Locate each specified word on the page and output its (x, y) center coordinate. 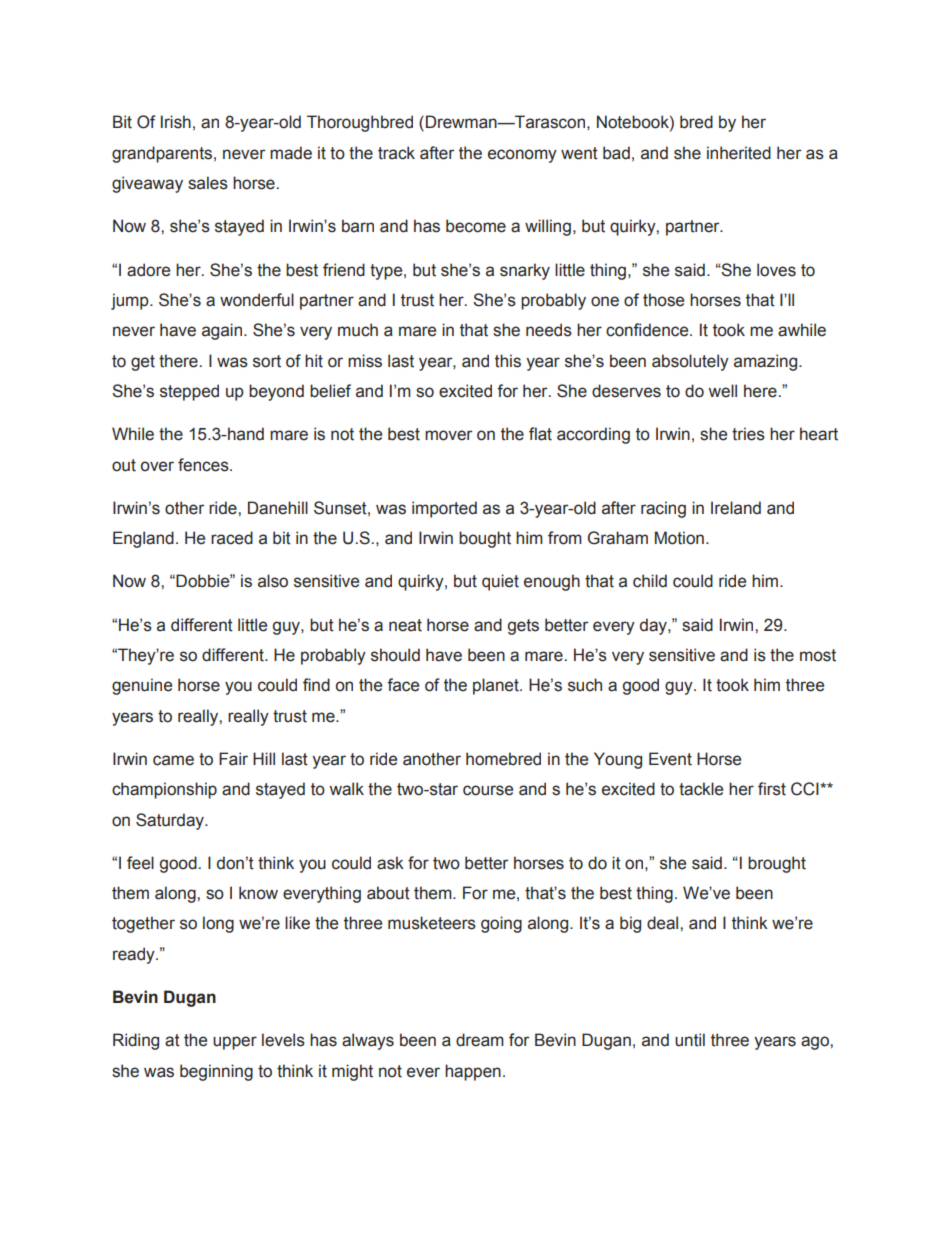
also (273, 581)
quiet (500, 582)
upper (235, 1043)
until (690, 1040)
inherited (739, 153)
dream (480, 1040)
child (650, 581)
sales (208, 183)
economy (522, 156)
